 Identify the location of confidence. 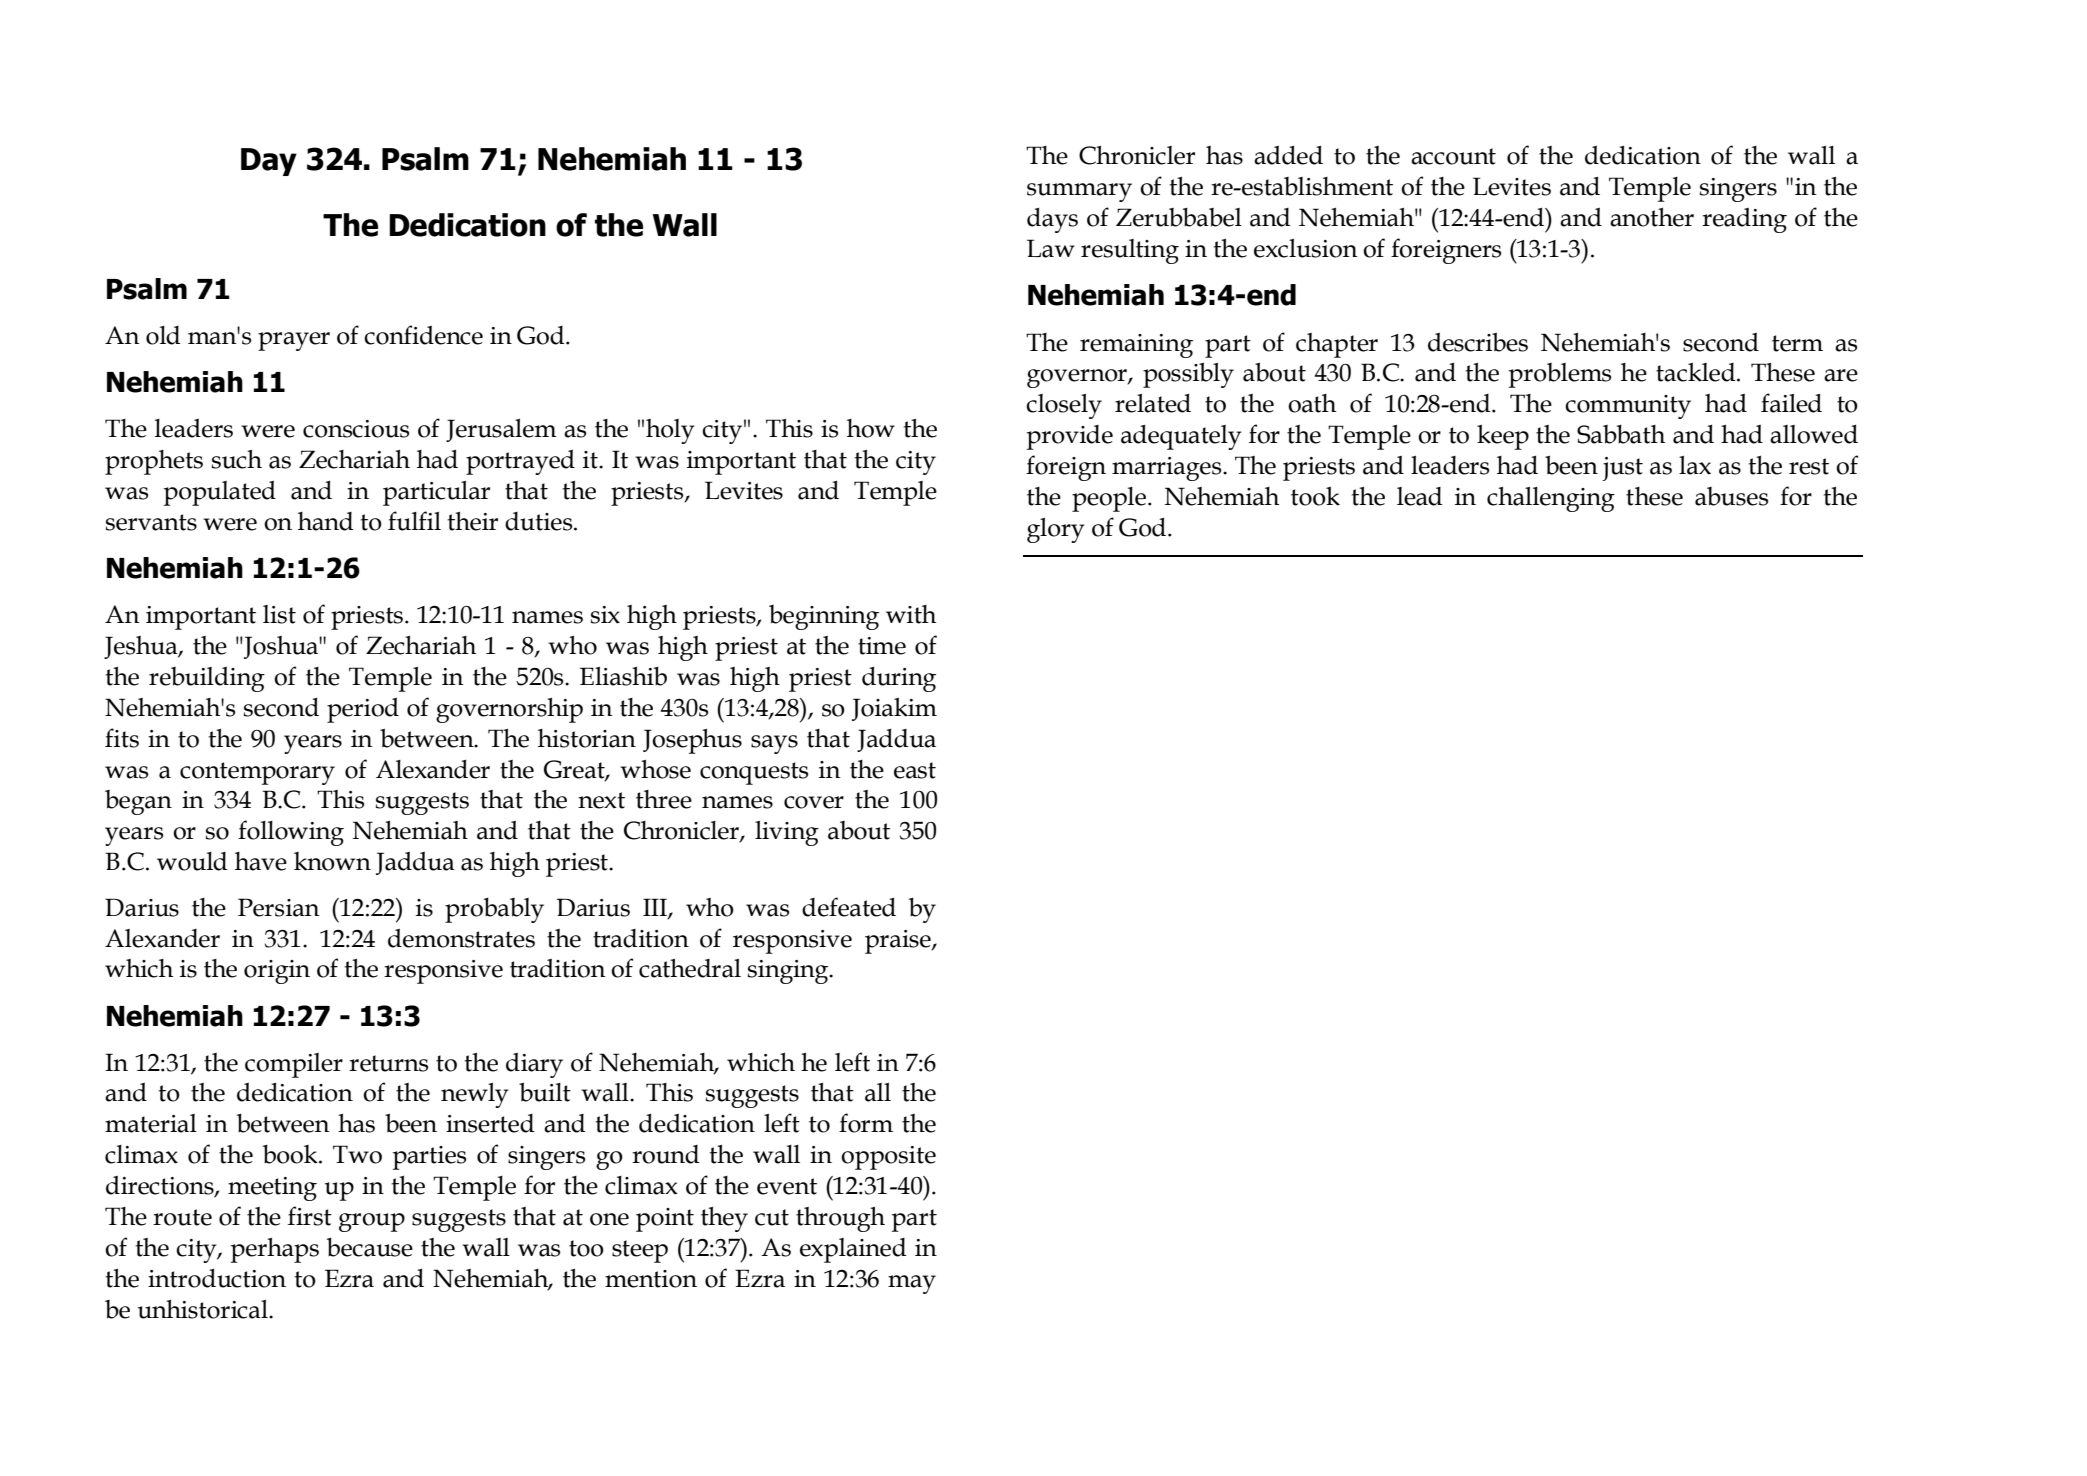
(423, 335).
